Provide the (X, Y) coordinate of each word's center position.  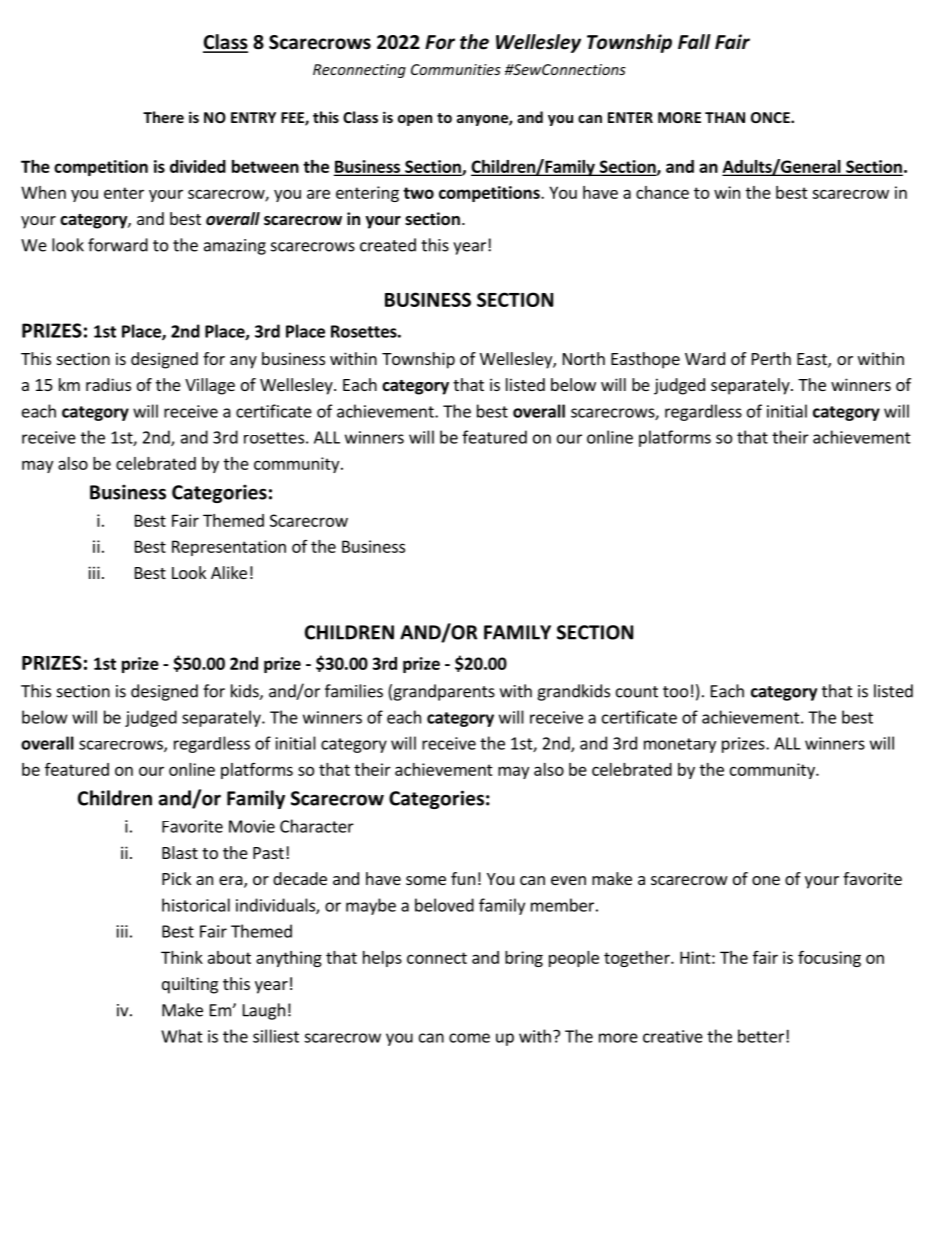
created (388, 245)
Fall (694, 41)
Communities (456, 69)
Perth (771, 358)
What (182, 1036)
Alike (229, 572)
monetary (680, 745)
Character (317, 826)
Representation (229, 548)
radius (108, 384)
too (675, 692)
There (163, 117)
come (469, 1038)
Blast (180, 852)
